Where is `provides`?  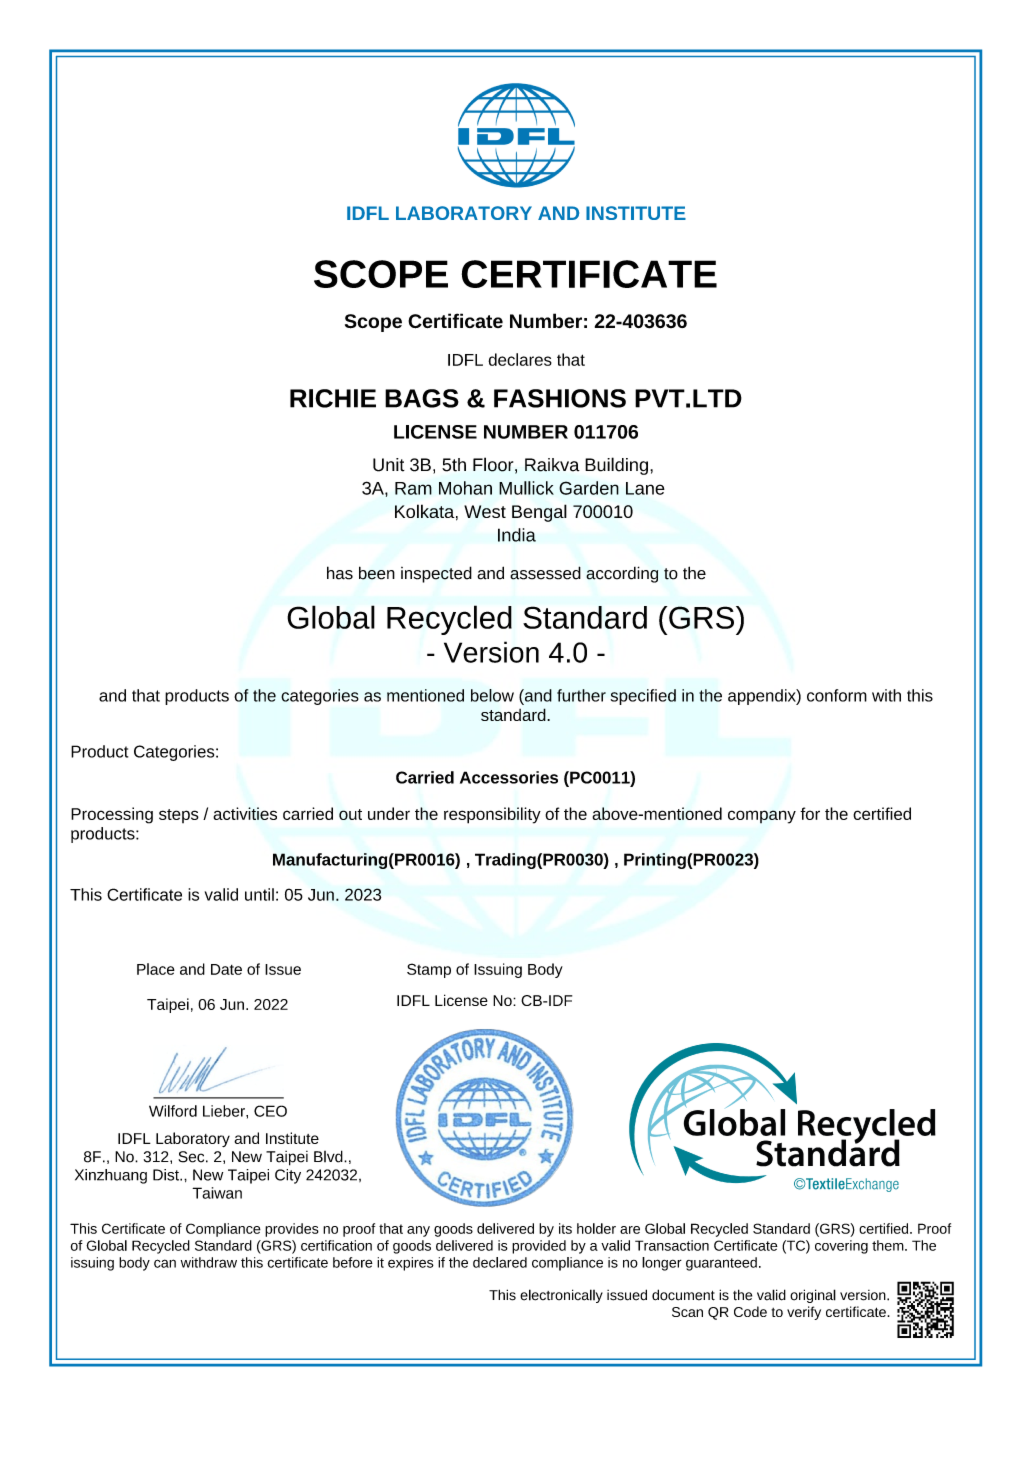
provides is located at coordinates (292, 1230).
